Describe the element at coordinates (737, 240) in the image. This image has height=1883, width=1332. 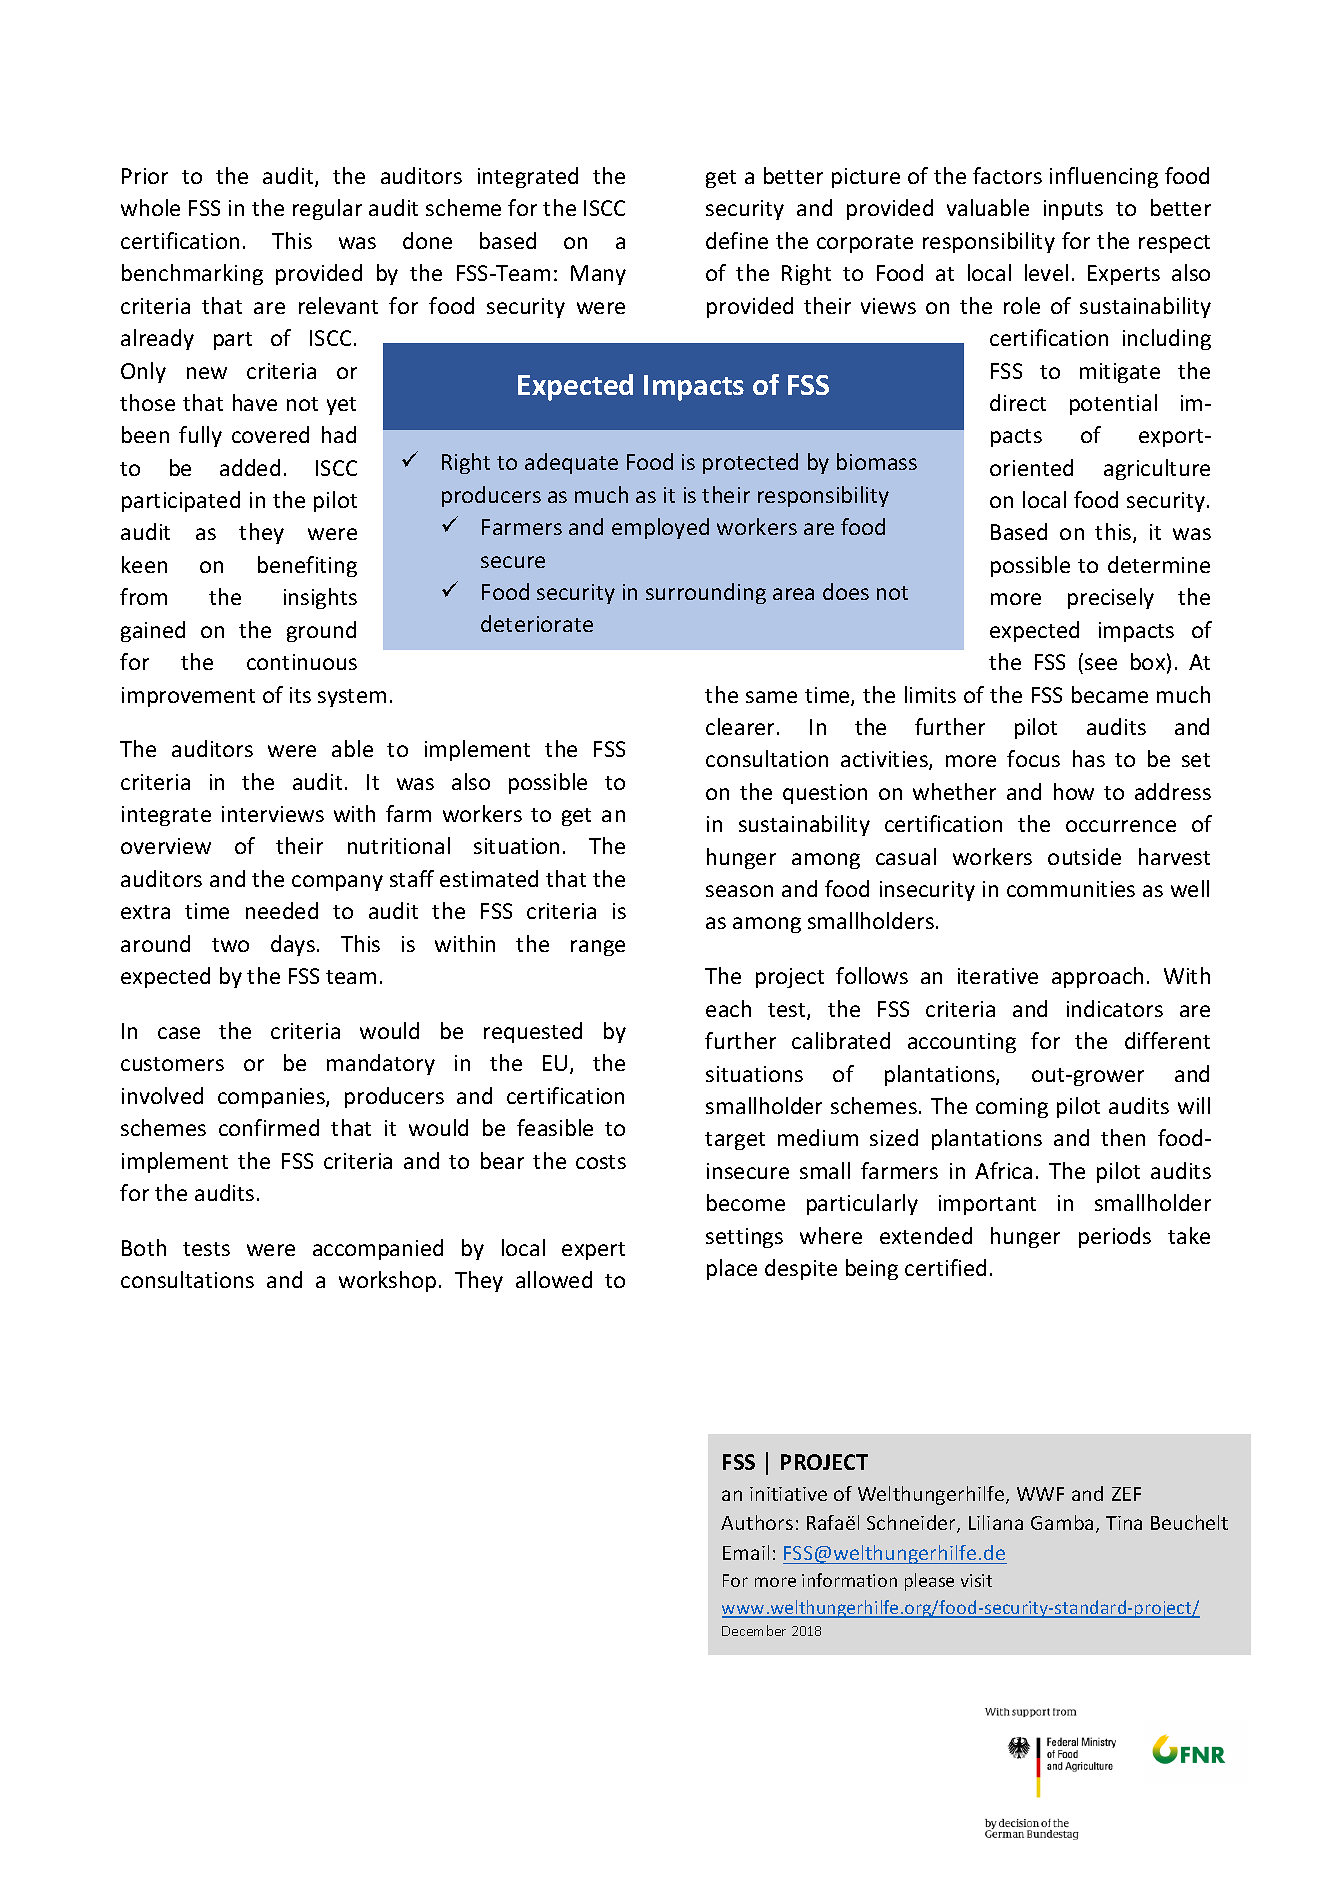
I see `define` at that location.
